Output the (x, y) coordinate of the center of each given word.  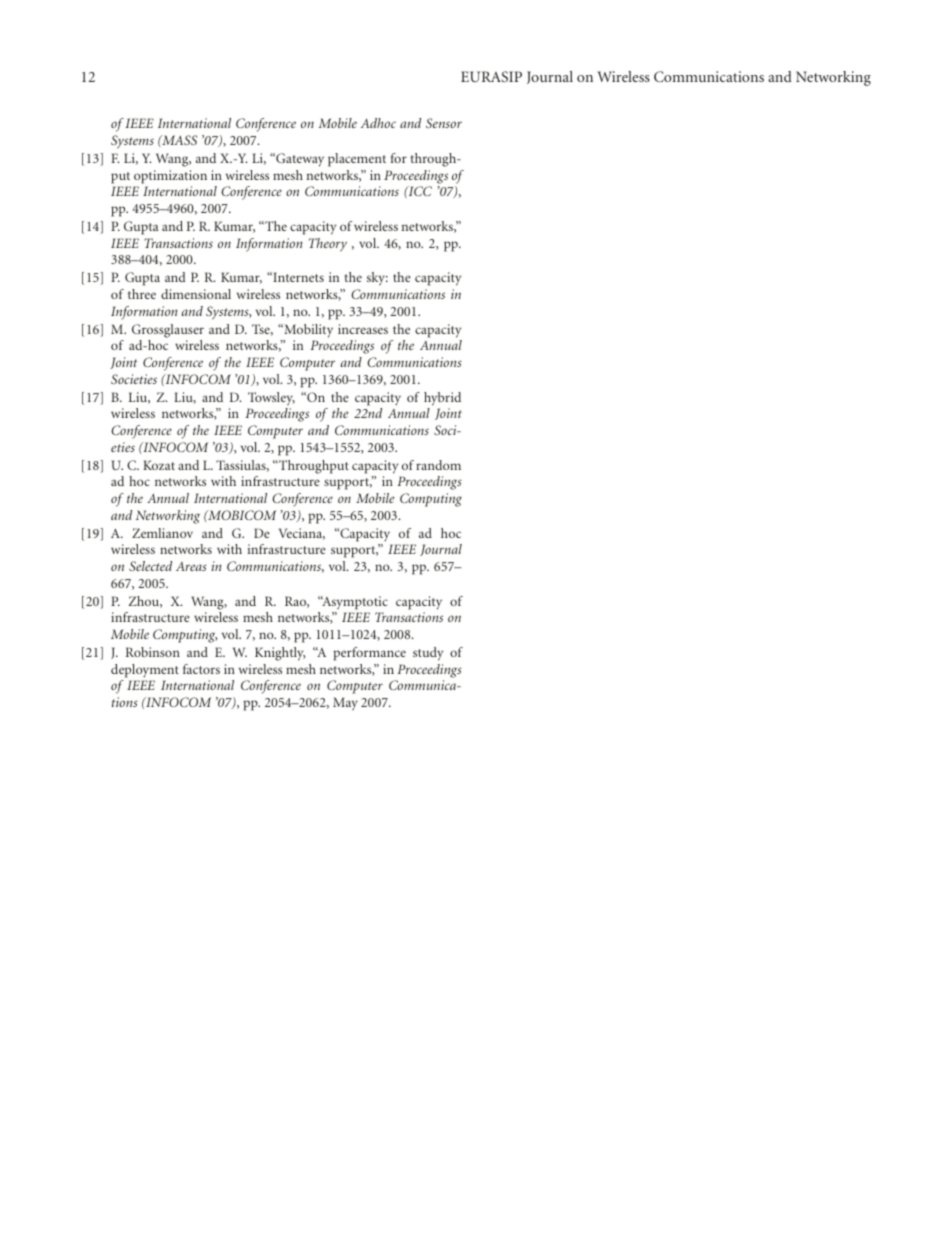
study (428, 654)
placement (357, 160)
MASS (178, 140)
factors (201, 669)
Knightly (280, 654)
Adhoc (378, 123)
